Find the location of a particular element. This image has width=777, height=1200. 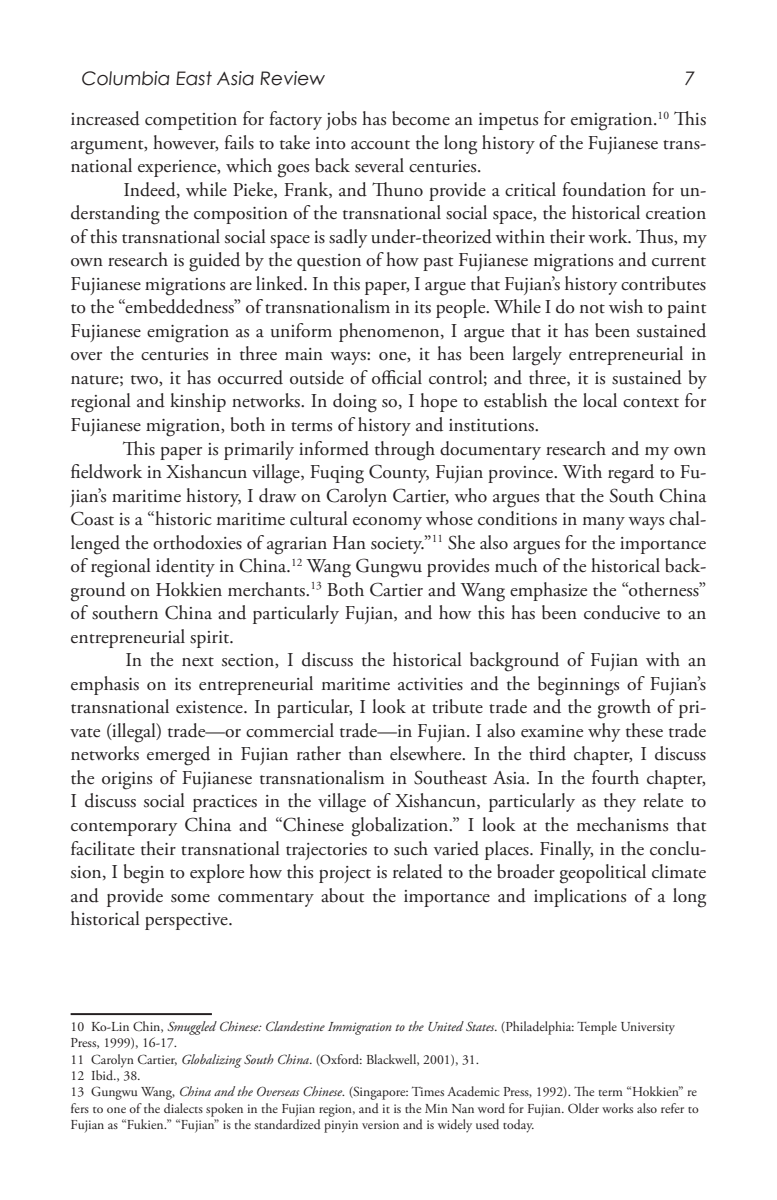

kinship is located at coordinates (198, 402).
